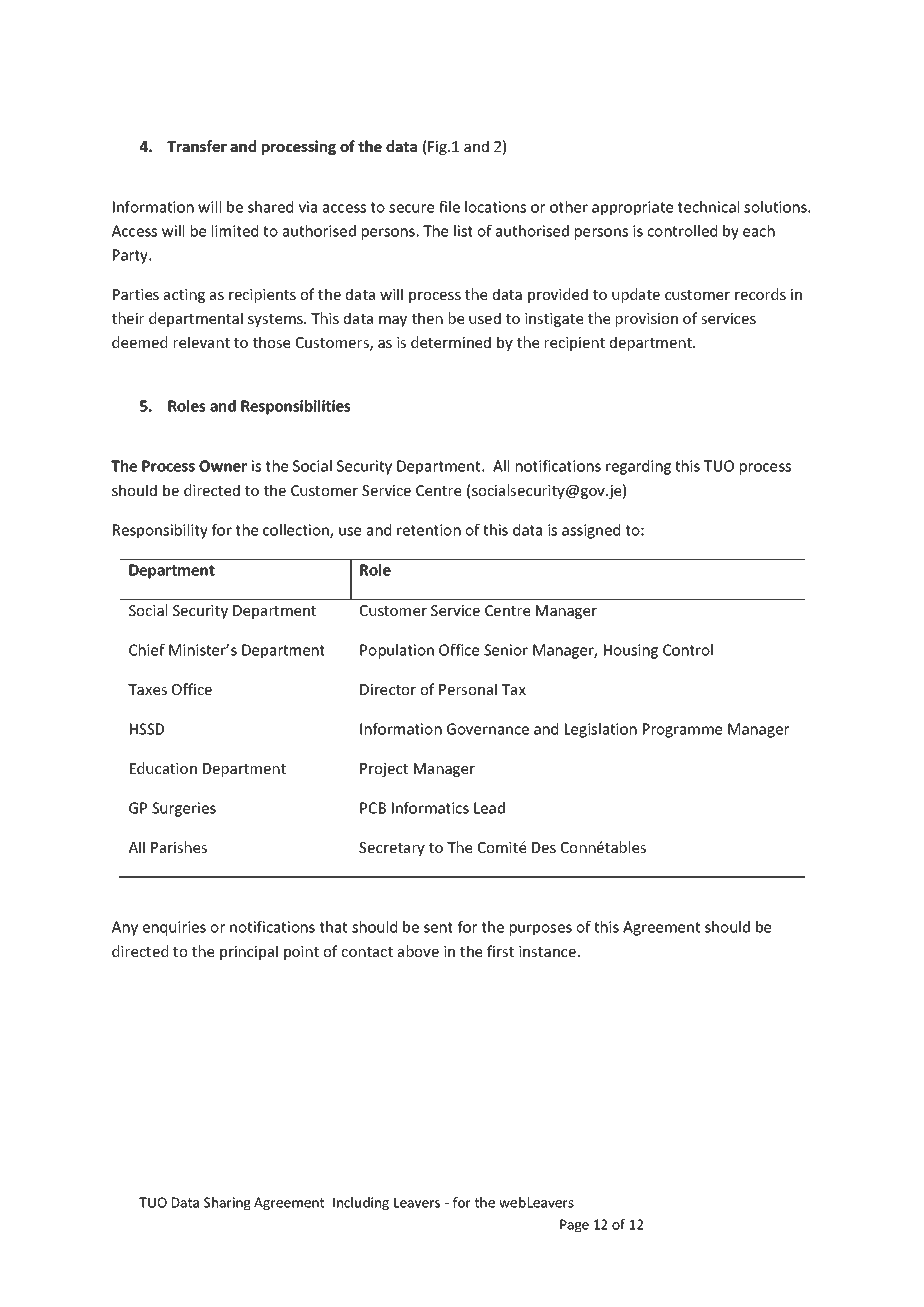 The width and height of the screenshot is (924, 1307). What do you see at coordinates (174, 928) in the screenshot?
I see `enquiries` at bounding box center [174, 928].
